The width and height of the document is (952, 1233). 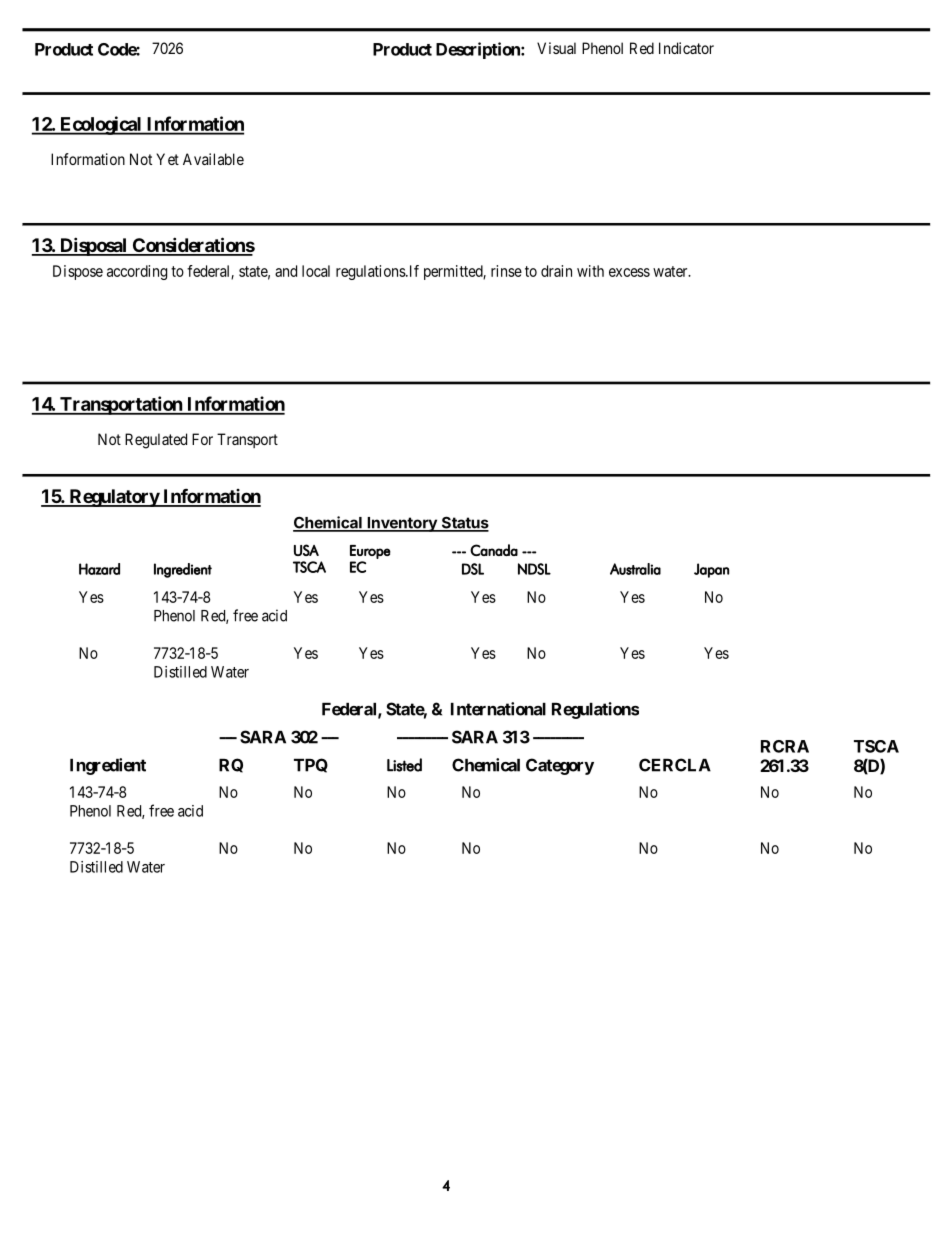 I want to click on local, so click(x=316, y=271).
